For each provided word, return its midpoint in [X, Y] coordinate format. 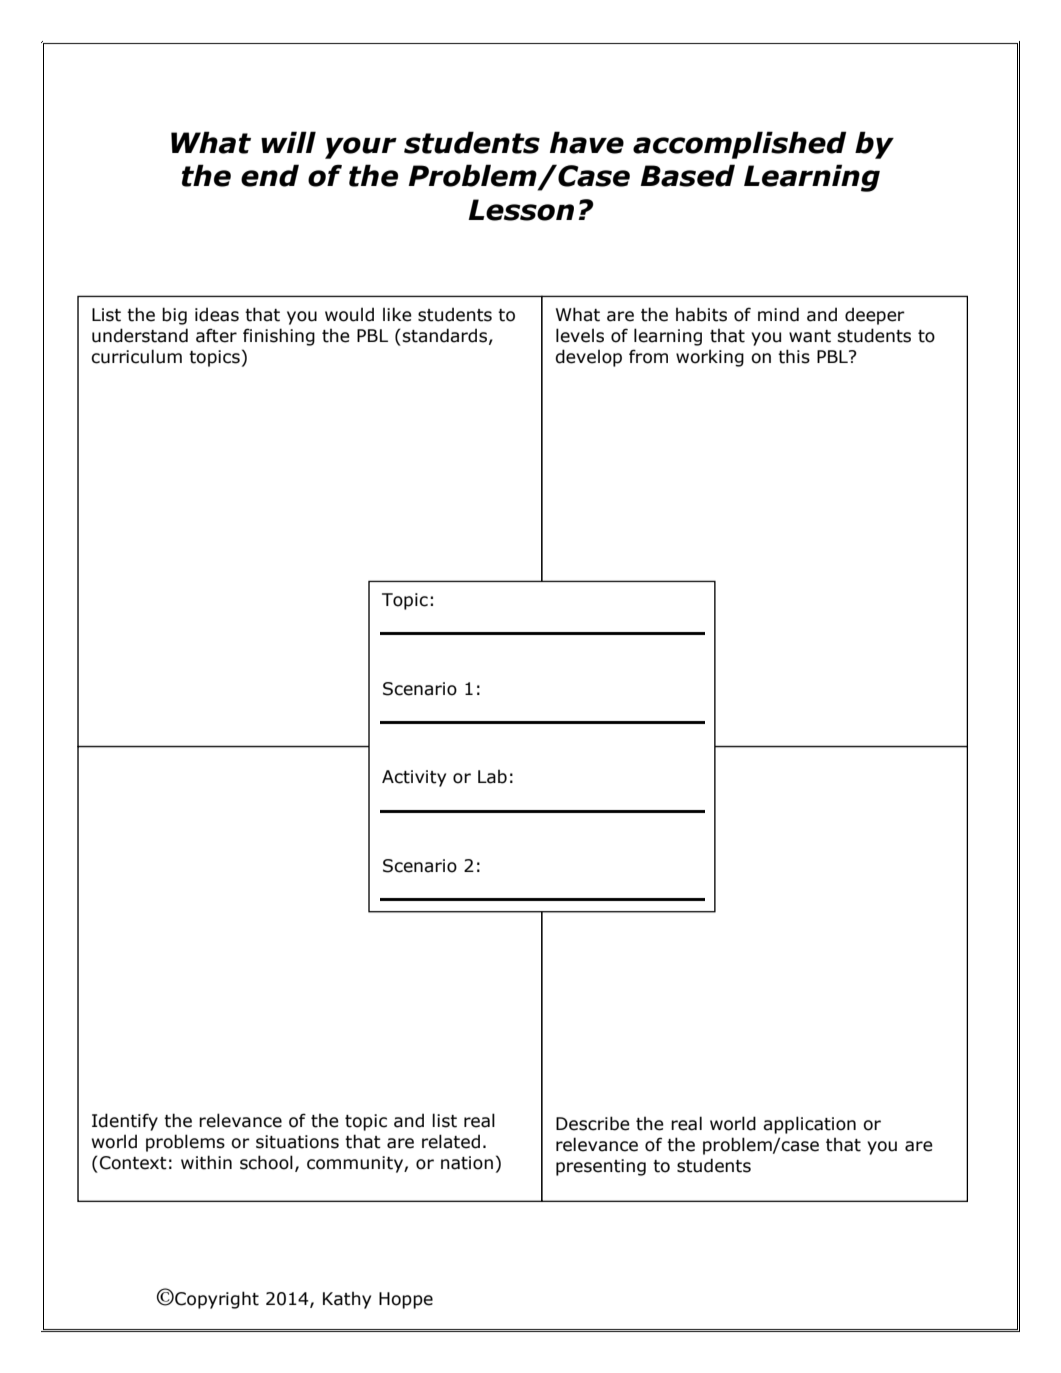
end [270, 175]
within [206, 1162]
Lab [492, 777]
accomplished [739, 145]
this [794, 356]
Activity [414, 778]
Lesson [521, 210]
